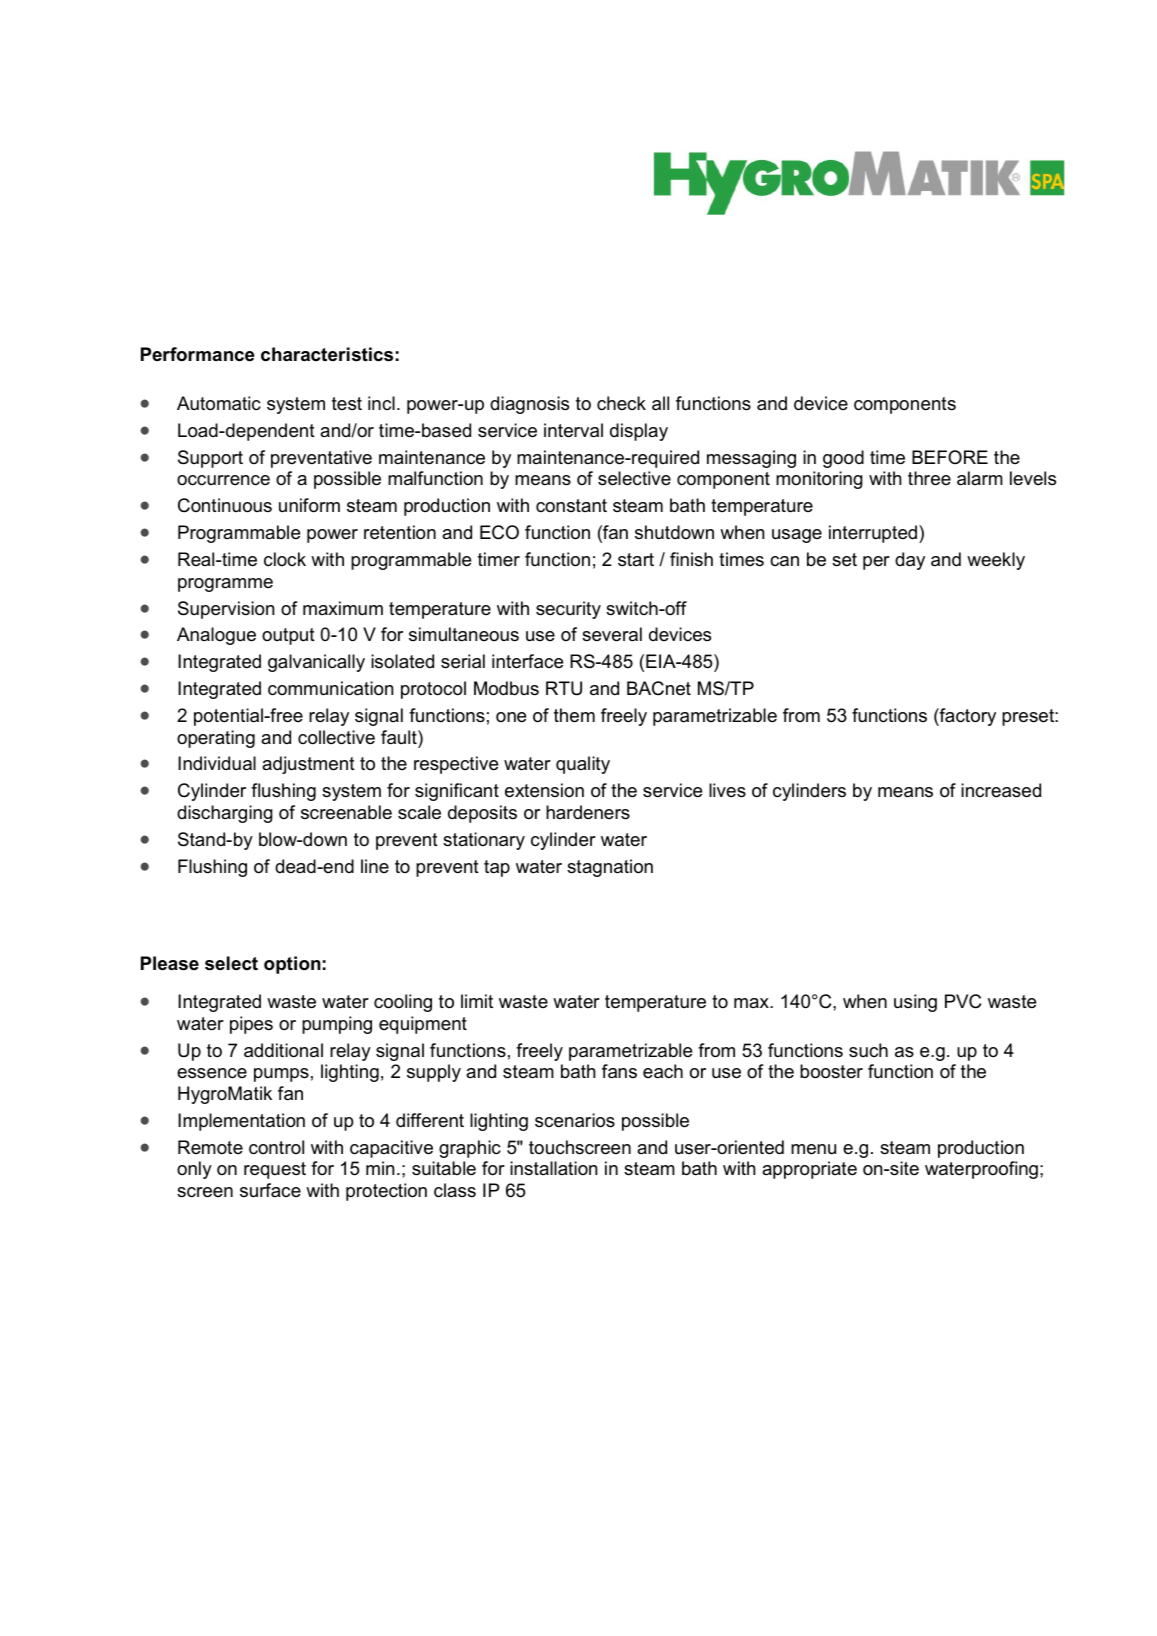 This screenshot has height=1636, width=1157. I want to click on request, so click(275, 1170).
